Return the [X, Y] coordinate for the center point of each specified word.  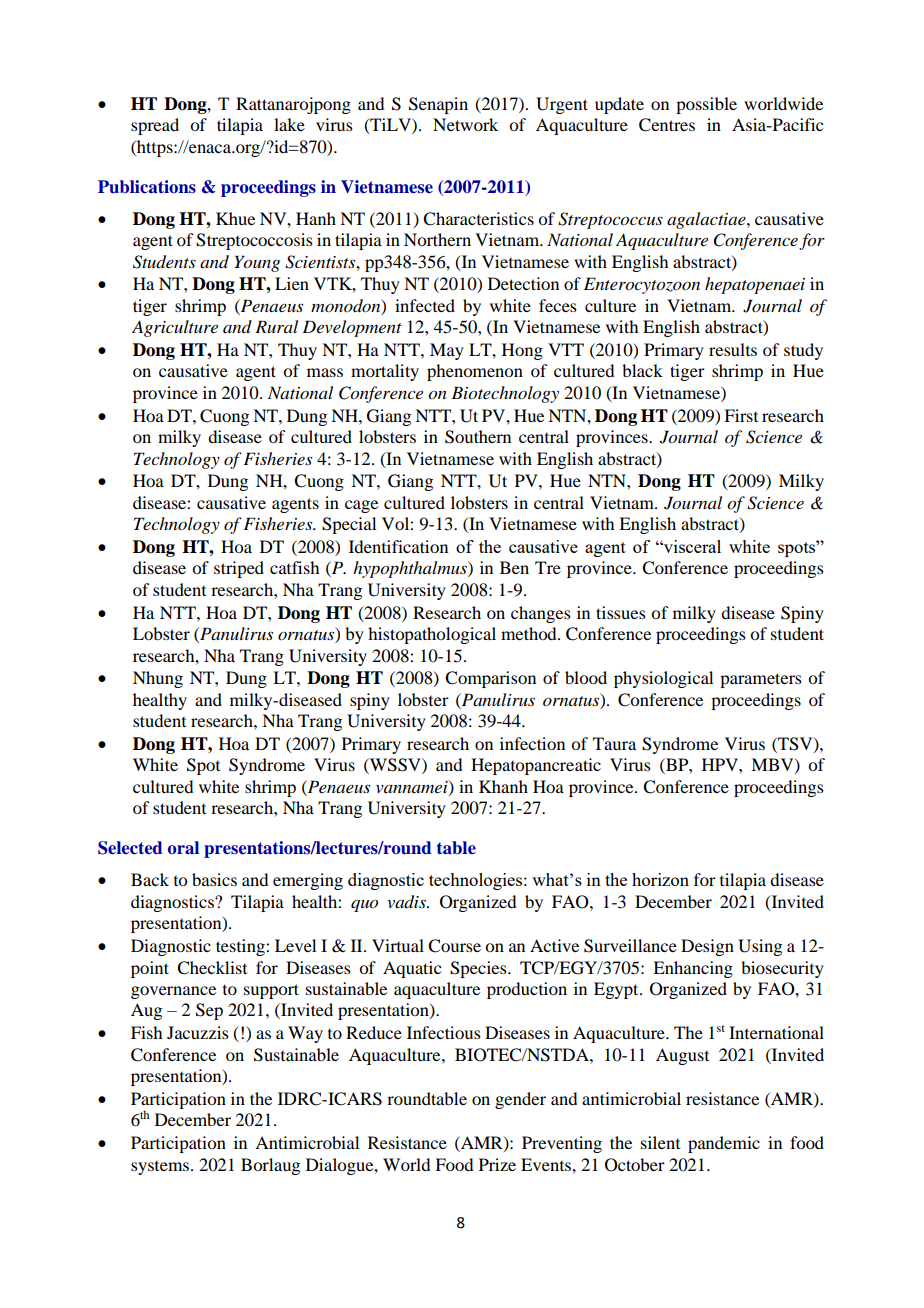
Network [465, 124]
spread [155, 126]
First [741, 415]
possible [706, 105]
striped [239, 569]
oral [183, 848]
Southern [478, 437]
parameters [761, 680]
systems [161, 1168]
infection [532, 743]
